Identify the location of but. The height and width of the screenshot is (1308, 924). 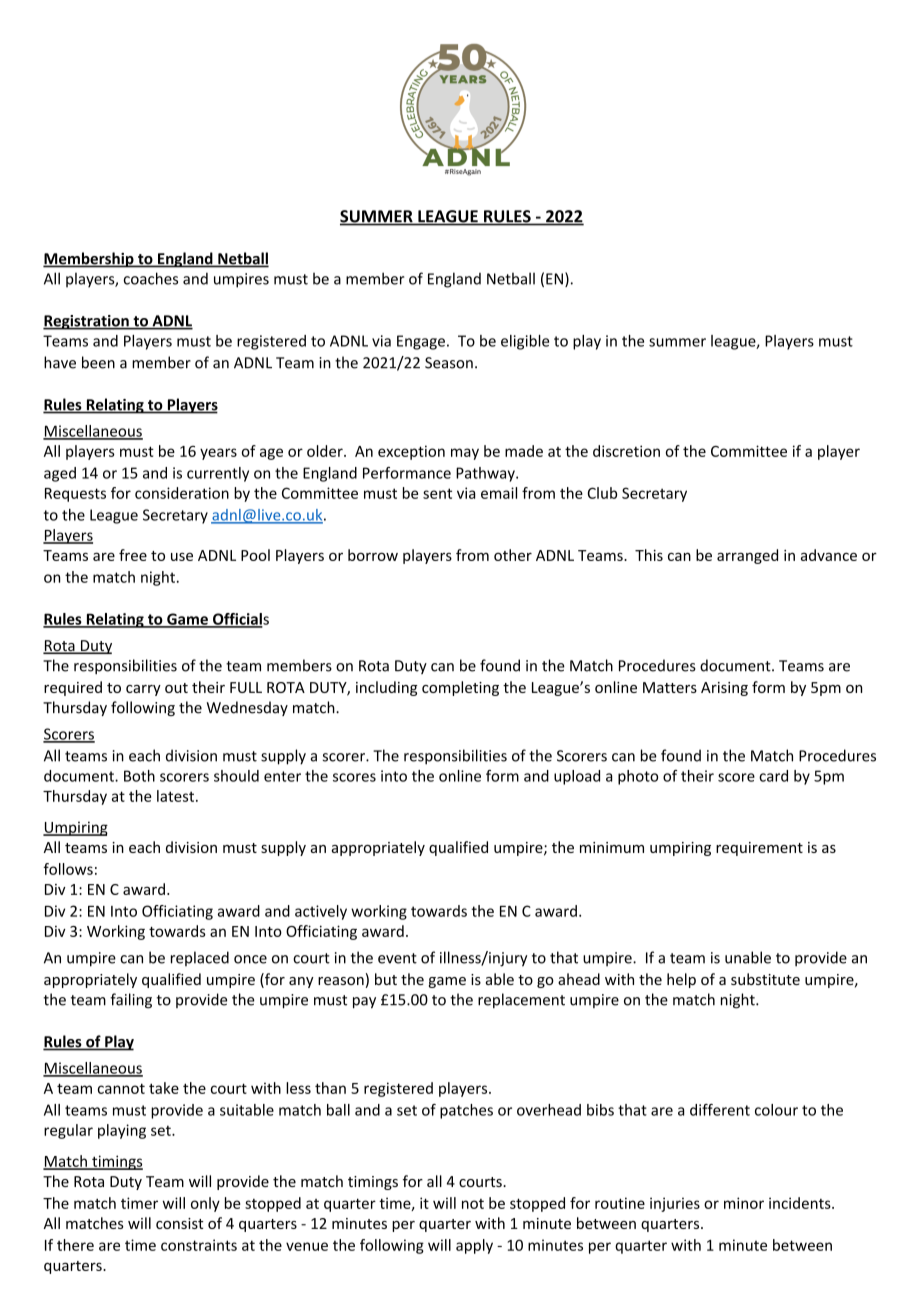
(386, 979).
